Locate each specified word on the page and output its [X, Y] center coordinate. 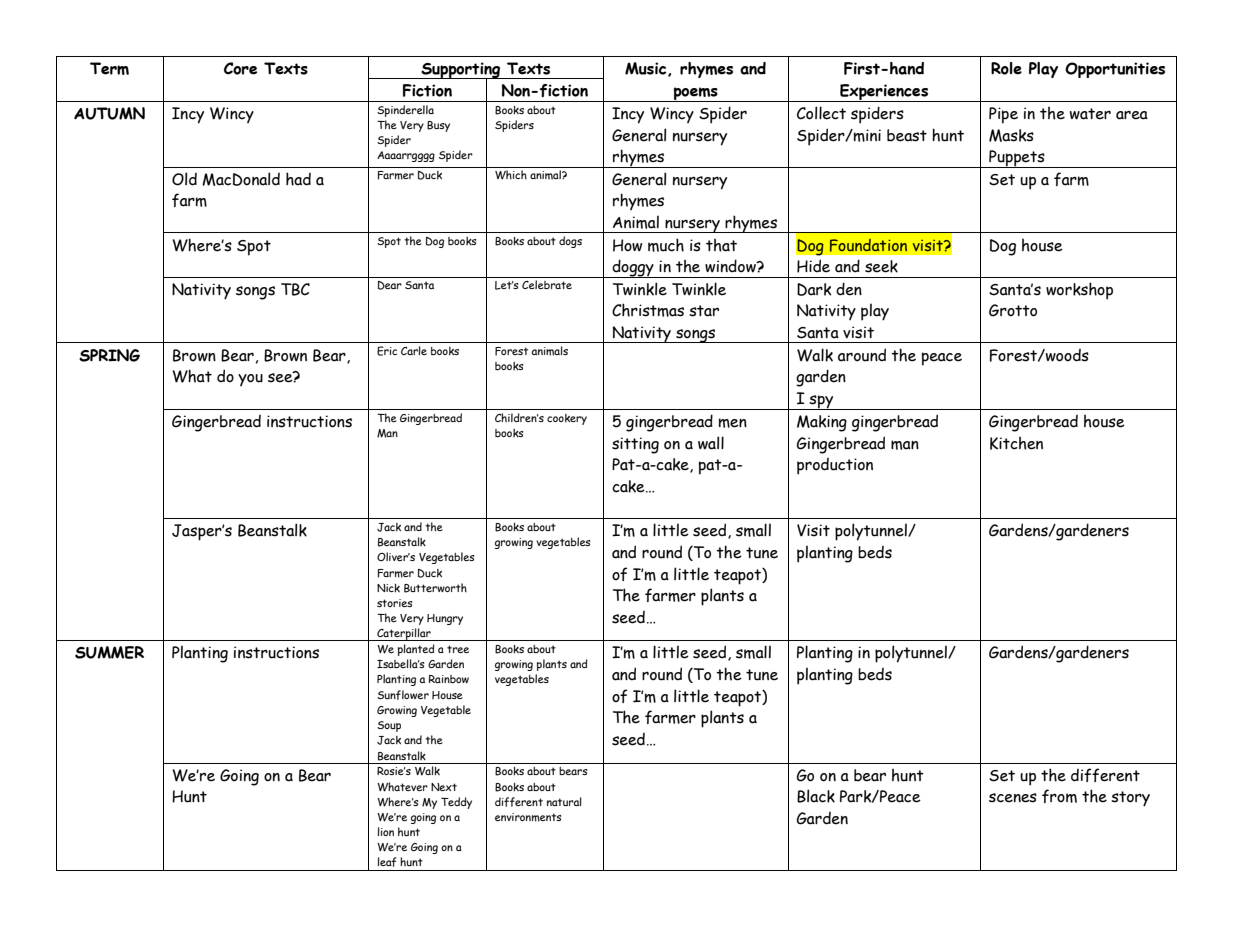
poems [696, 94]
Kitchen [1016, 443]
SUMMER [109, 652]
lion [386, 831]
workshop [1079, 291]
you [250, 380]
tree [458, 649]
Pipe [1003, 115]
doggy [633, 268]
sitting [635, 445]
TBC [295, 289]
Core [240, 68]
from [1059, 796]
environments [528, 817]
